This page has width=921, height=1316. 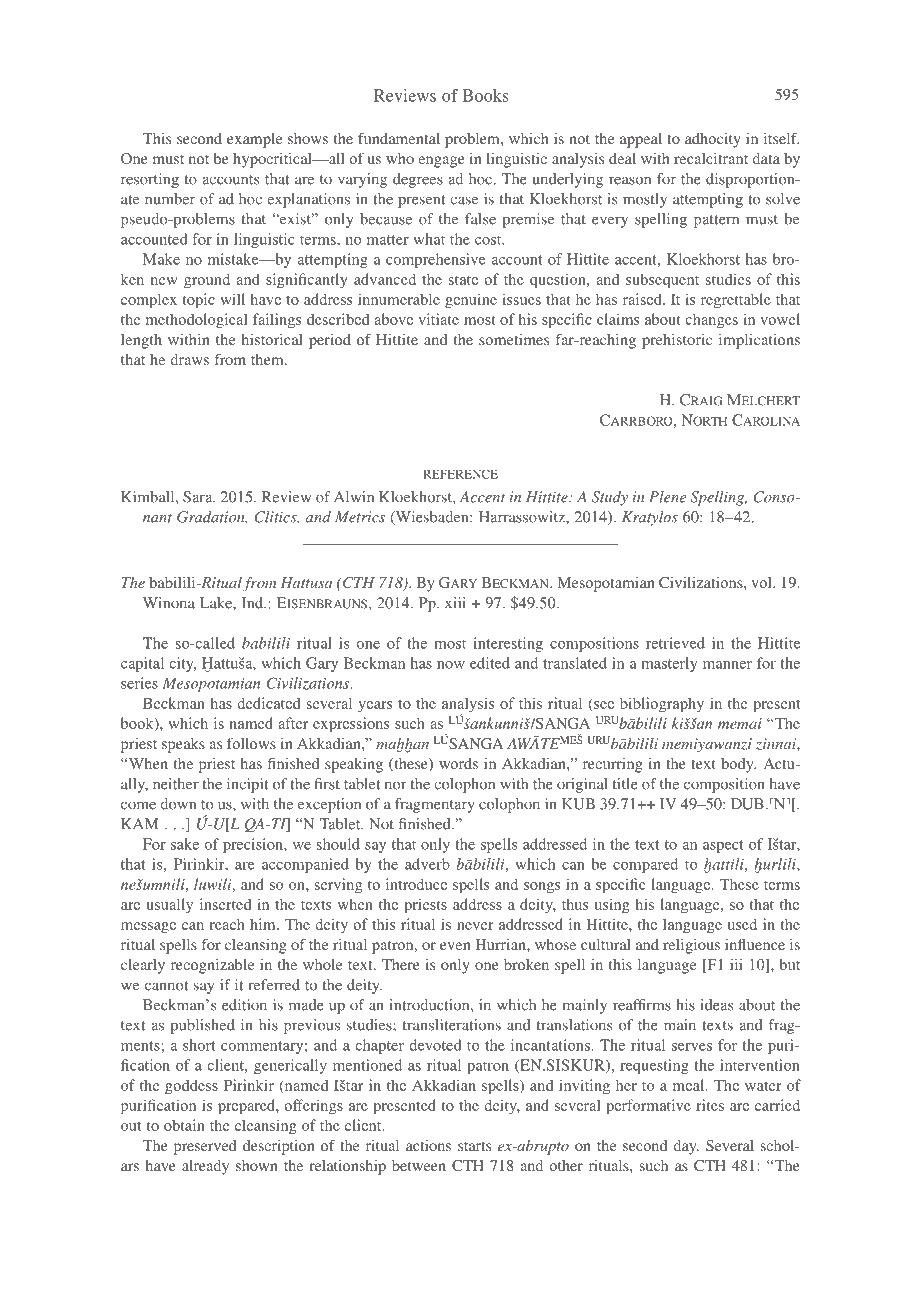 I want to click on used, so click(x=742, y=924).
